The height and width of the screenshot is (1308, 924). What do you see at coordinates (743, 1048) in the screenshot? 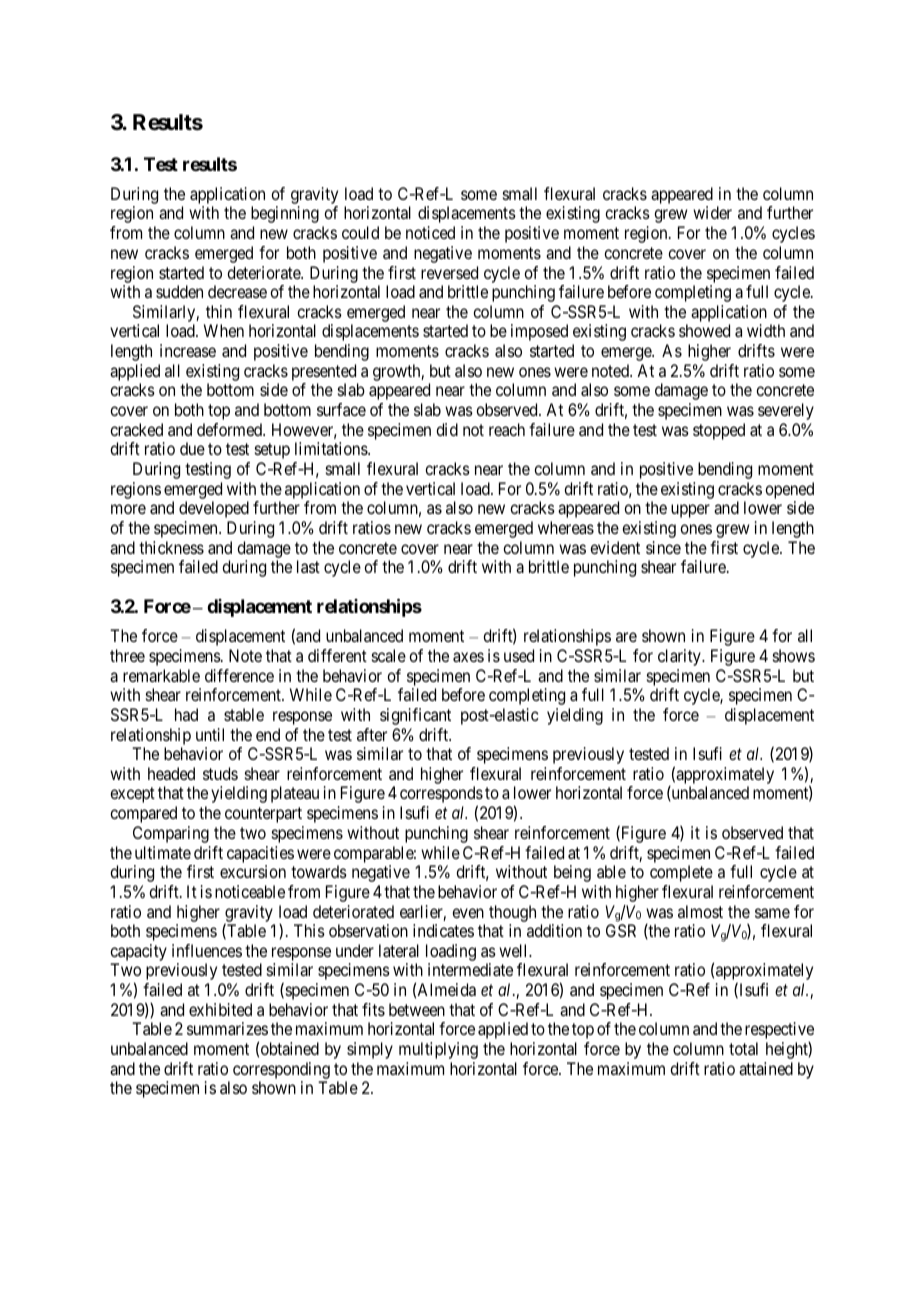
I see `total` at bounding box center [743, 1048].
